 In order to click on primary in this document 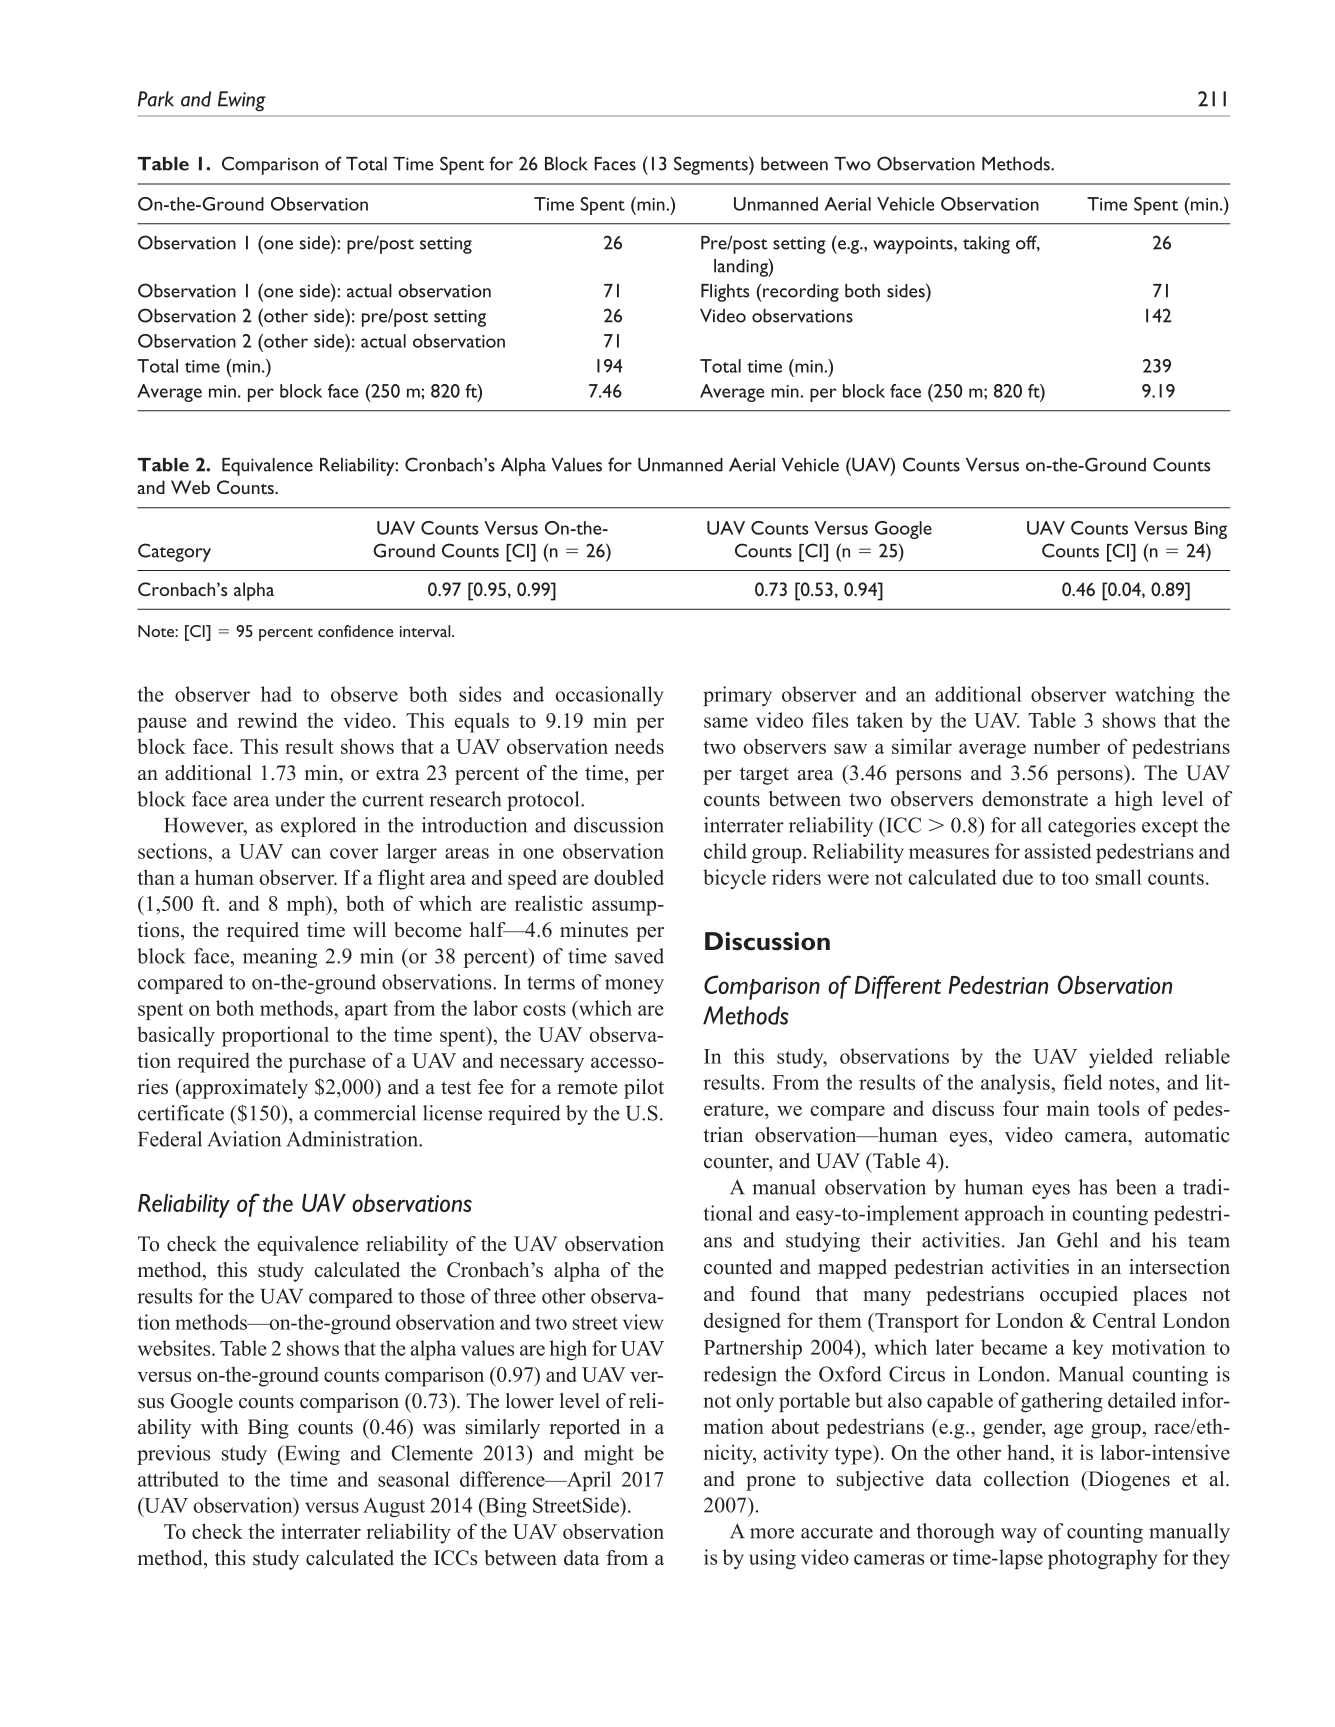, I will do `click(737, 696)`.
